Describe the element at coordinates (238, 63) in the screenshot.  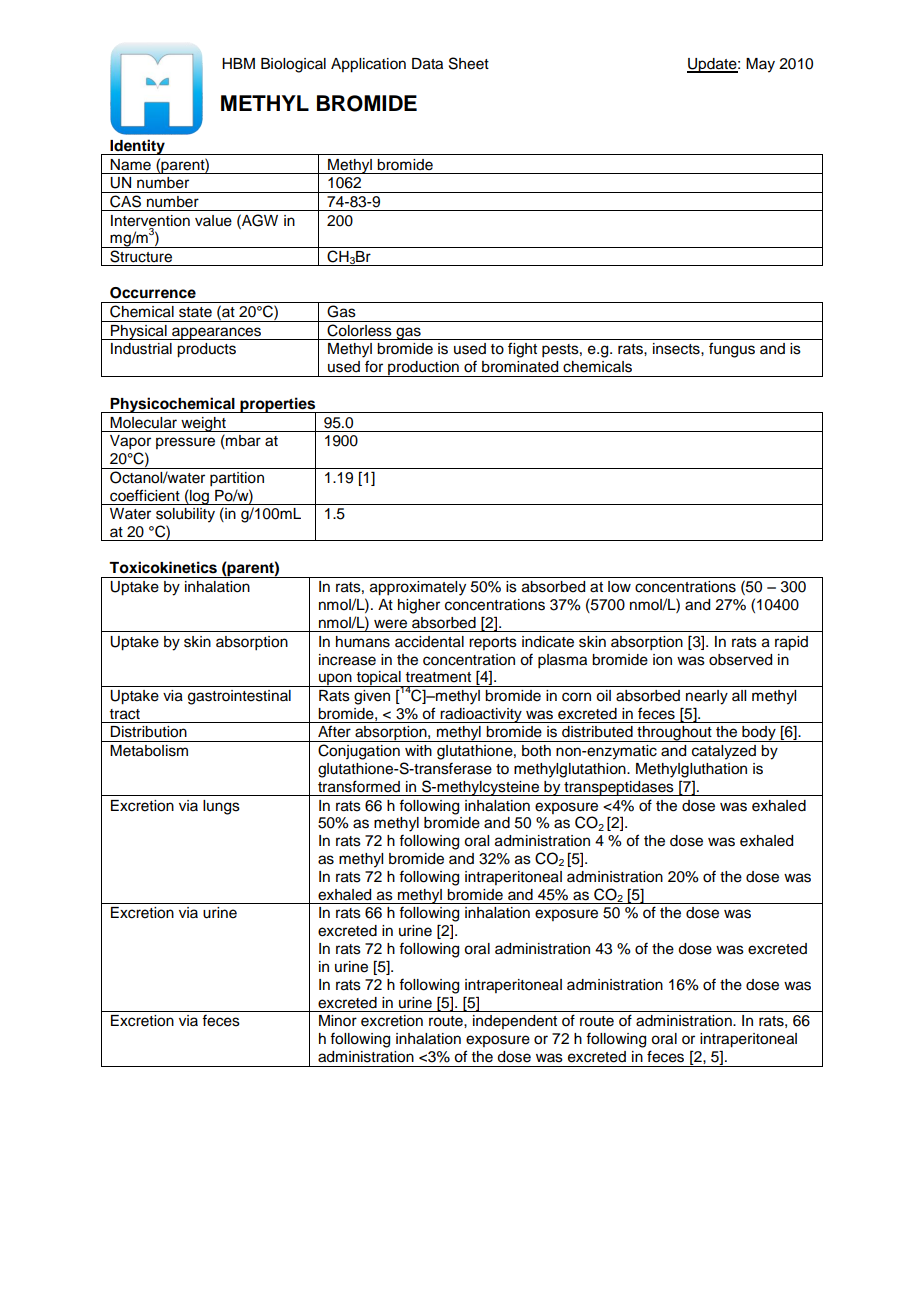
I see `HBM` at that location.
